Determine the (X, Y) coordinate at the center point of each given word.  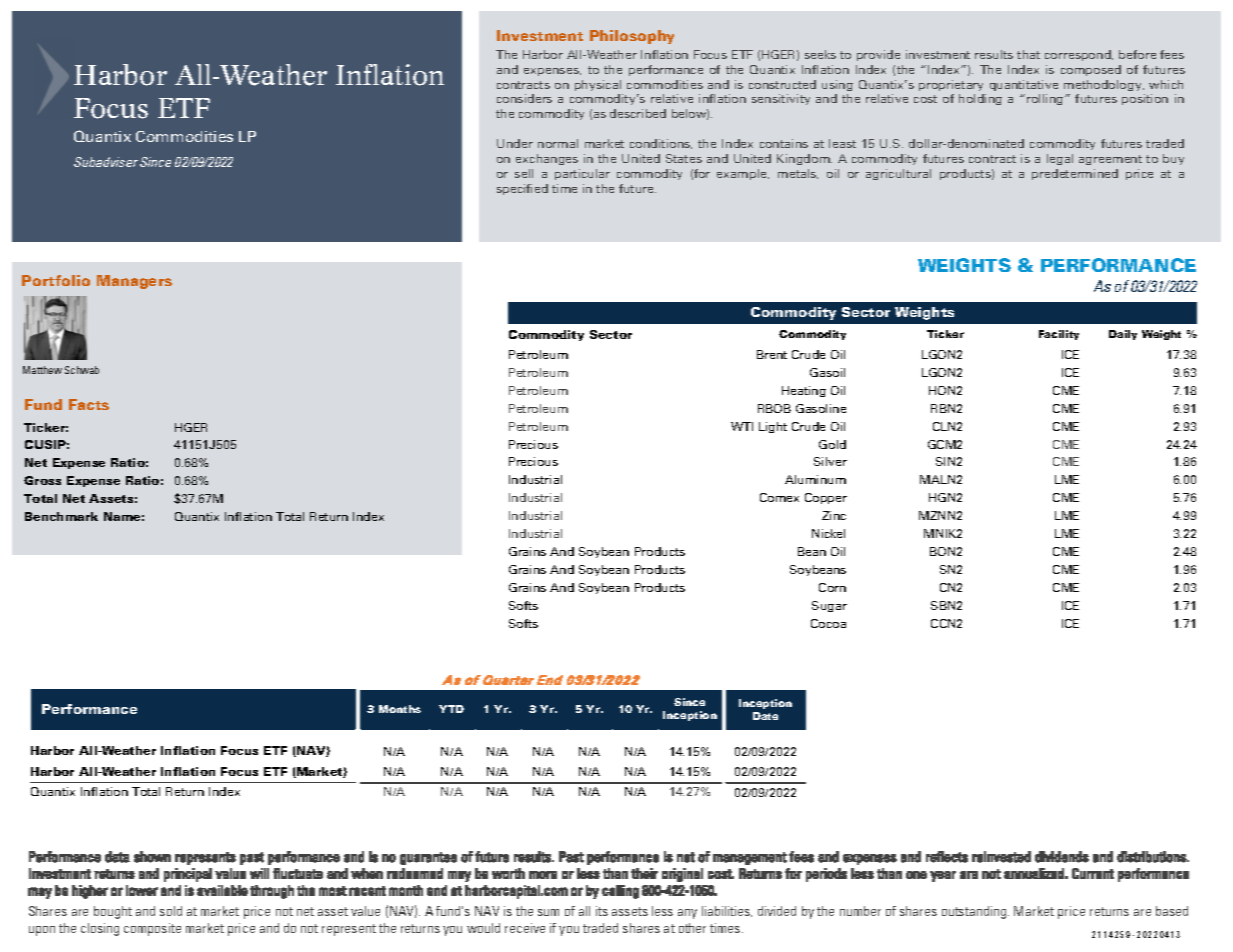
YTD (451, 709)
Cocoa (828, 623)
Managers (134, 282)
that (1028, 54)
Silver (830, 461)
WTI (742, 426)
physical (598, 85)
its (602, 911)
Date (765, 716)
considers (524, 98)
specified (522, 189)
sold (171, 911)
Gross (42, 480)
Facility (1059, 335)
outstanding (975, 912)
